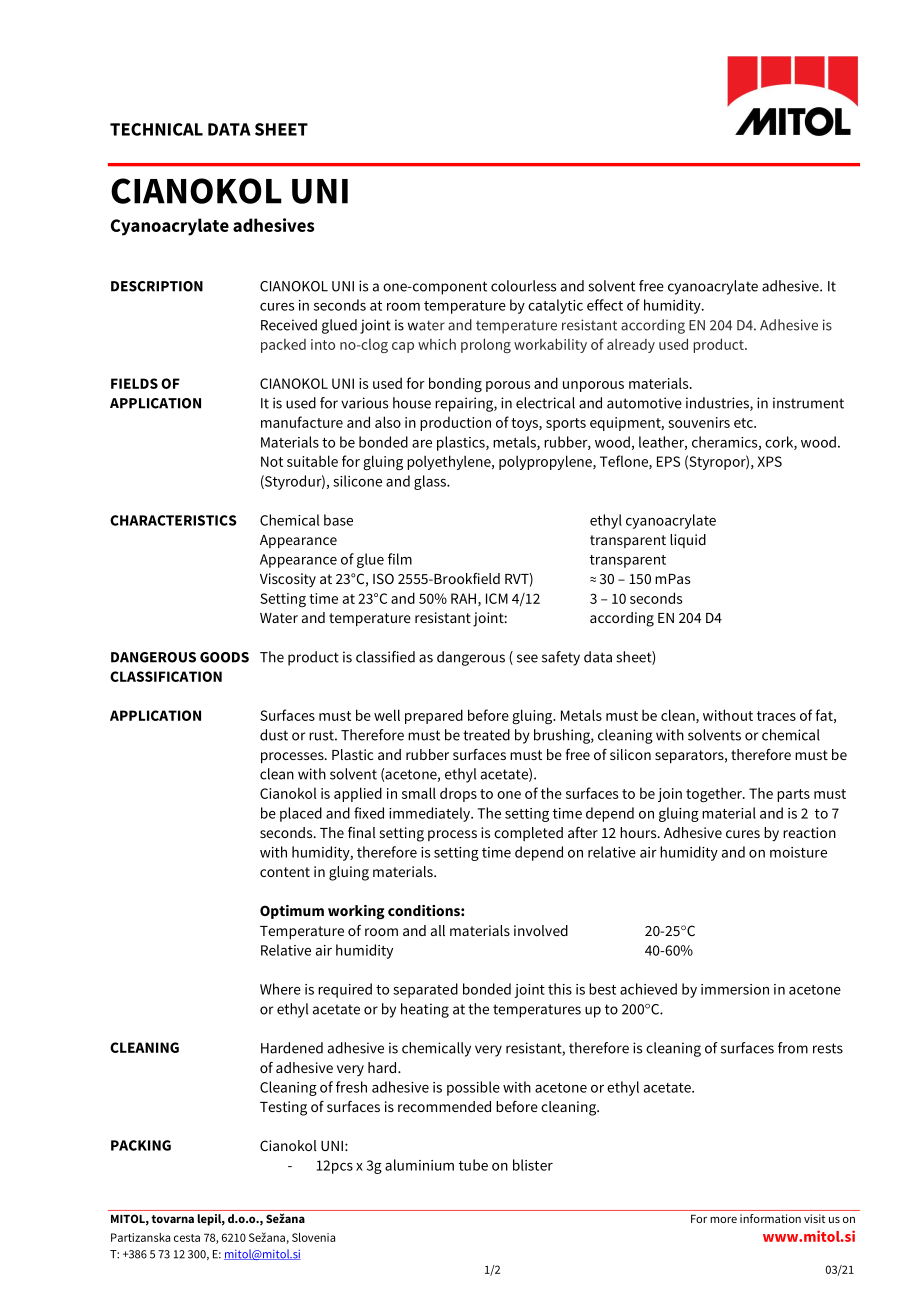 This screenshot has height=1308, width=924. What do you see at coordinates (776, 716) in the screenshot?
I see `traces` at bounding box center [776, 716].
